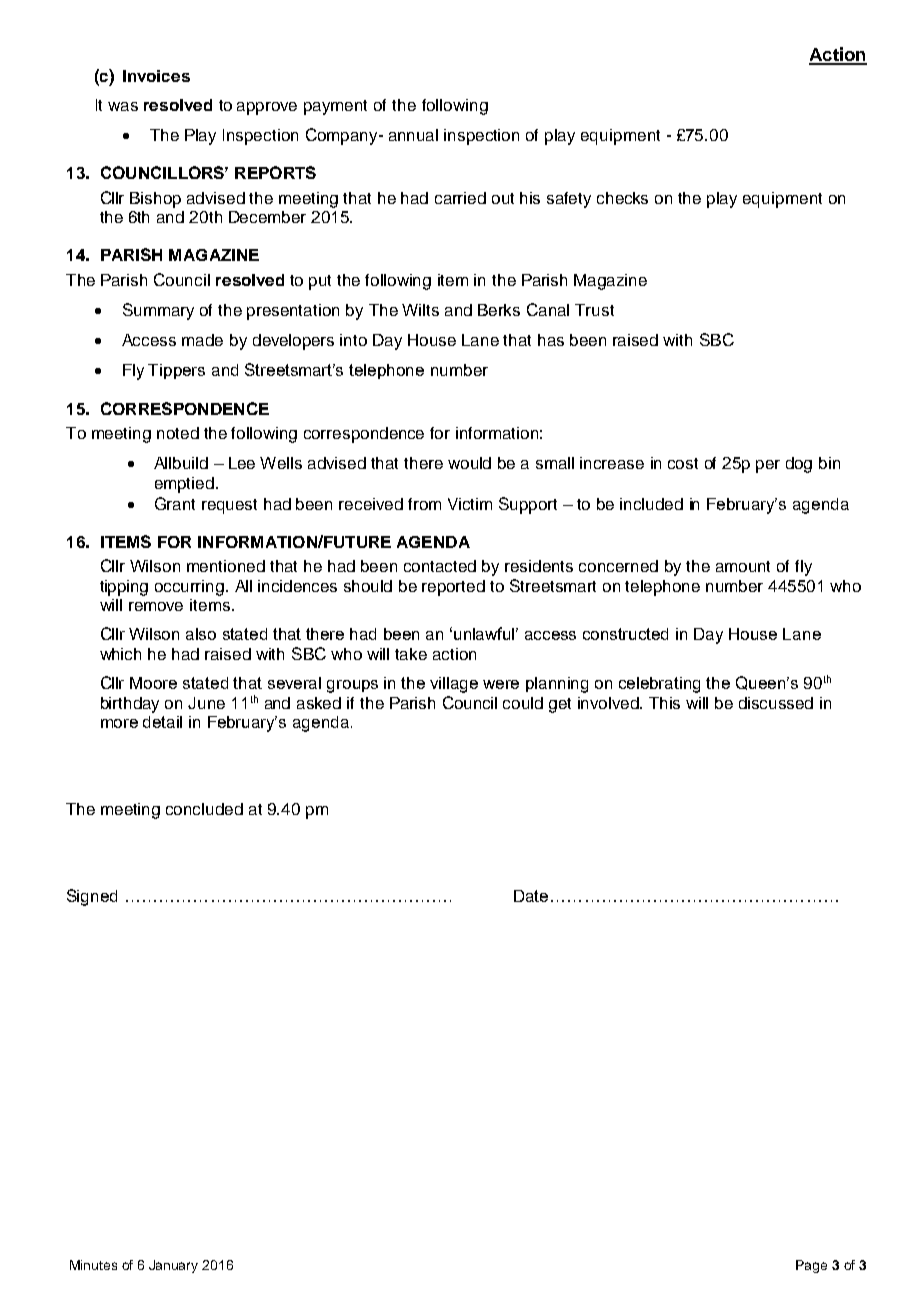 Image resolution: width=924 pixels, height=1308 pixels. Describe the element at coordinates (622, 198) in the screenshot. I see `checks` at that location.
